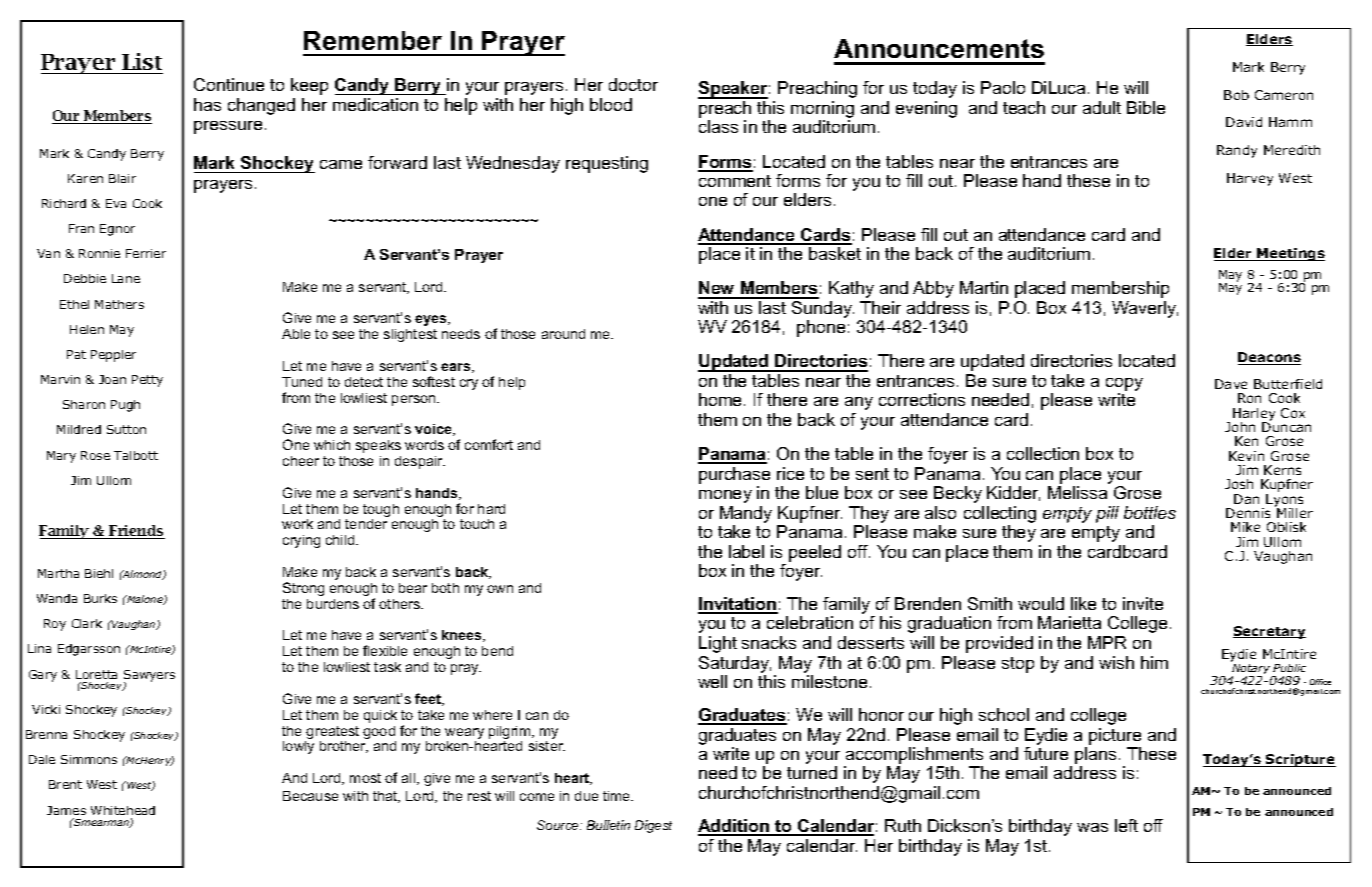 The image size is (1372, 887). What do you see at coordinates (1126, 825) in the screenshot?
I see `left` at bounding box center [1126, 825].
